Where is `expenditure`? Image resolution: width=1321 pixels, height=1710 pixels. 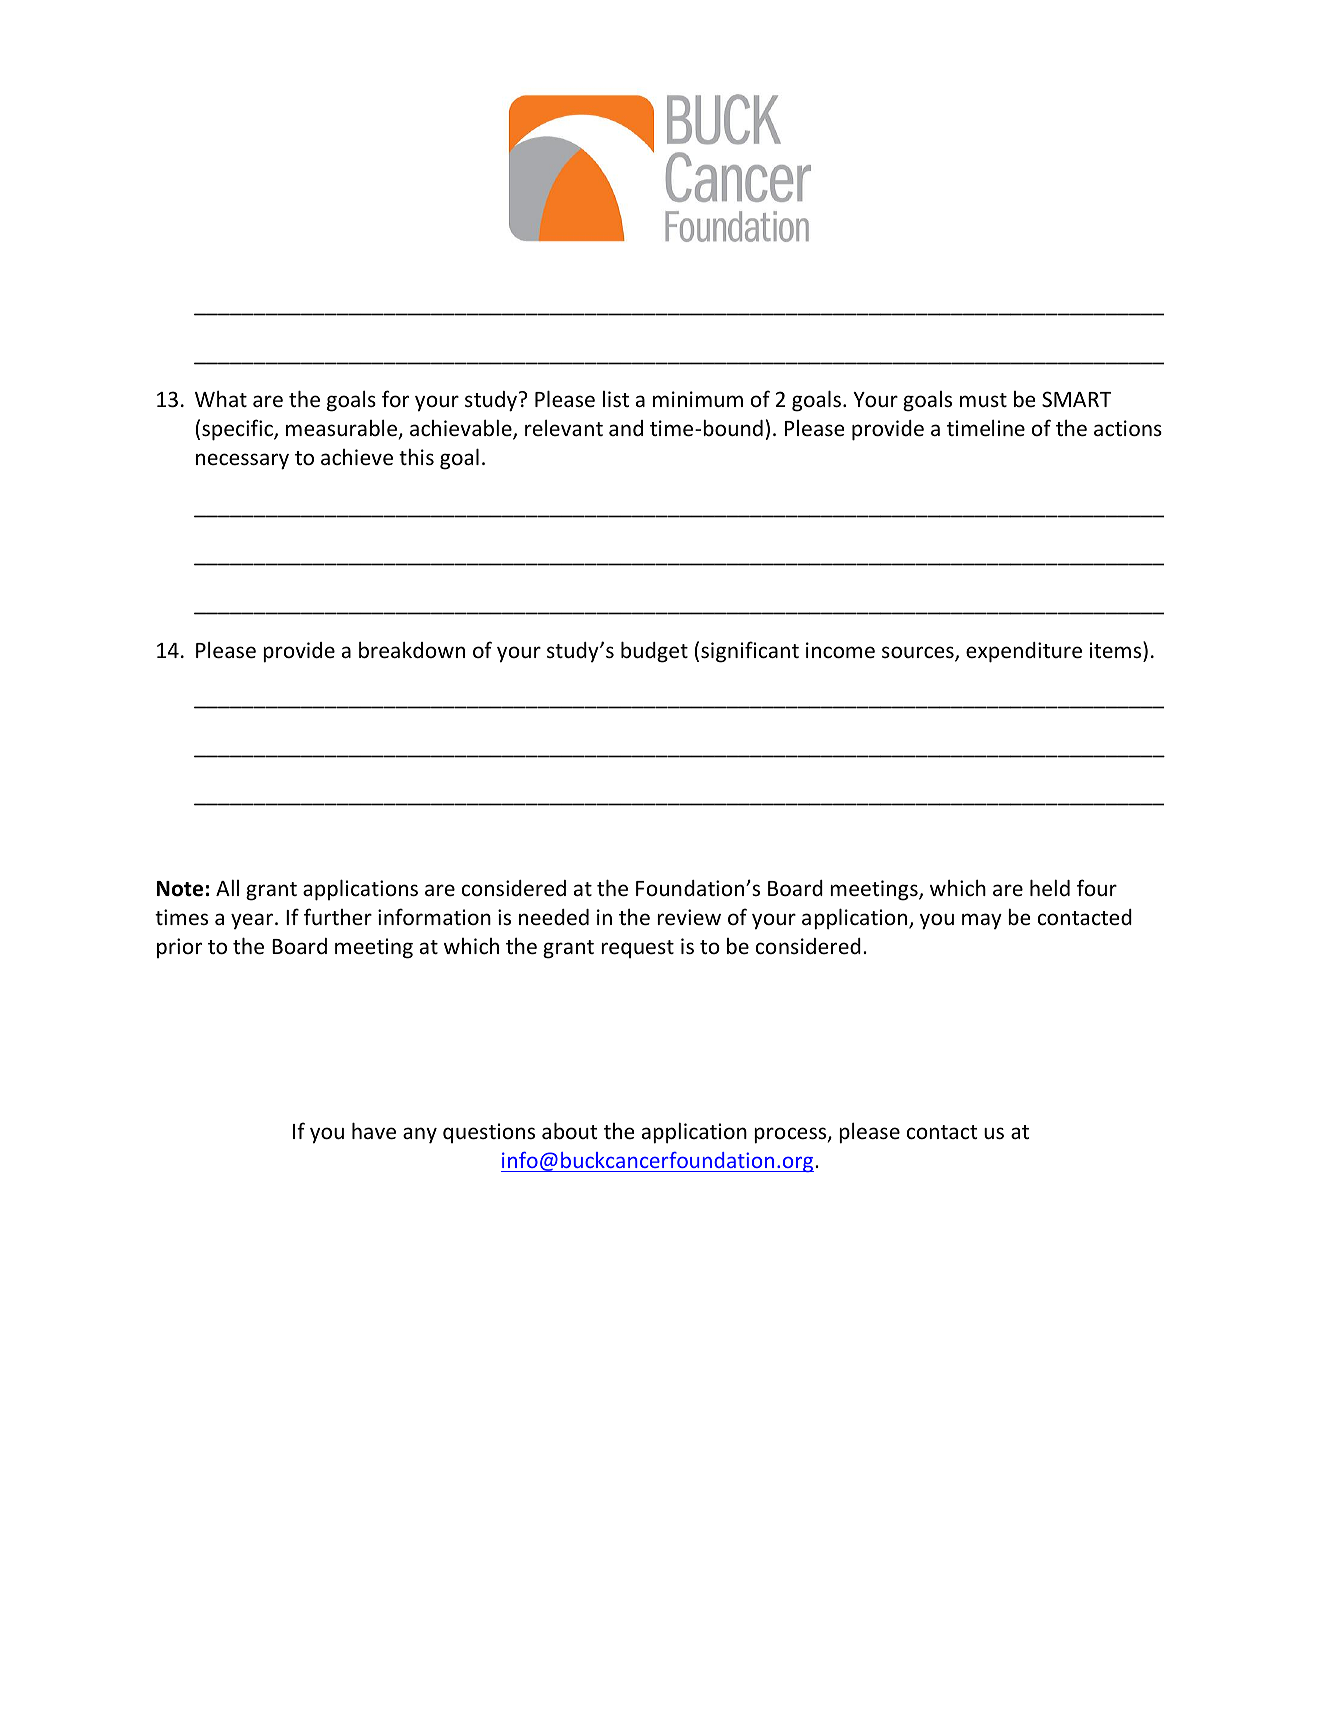
expenditure is located at coordinates (1024, 652).
